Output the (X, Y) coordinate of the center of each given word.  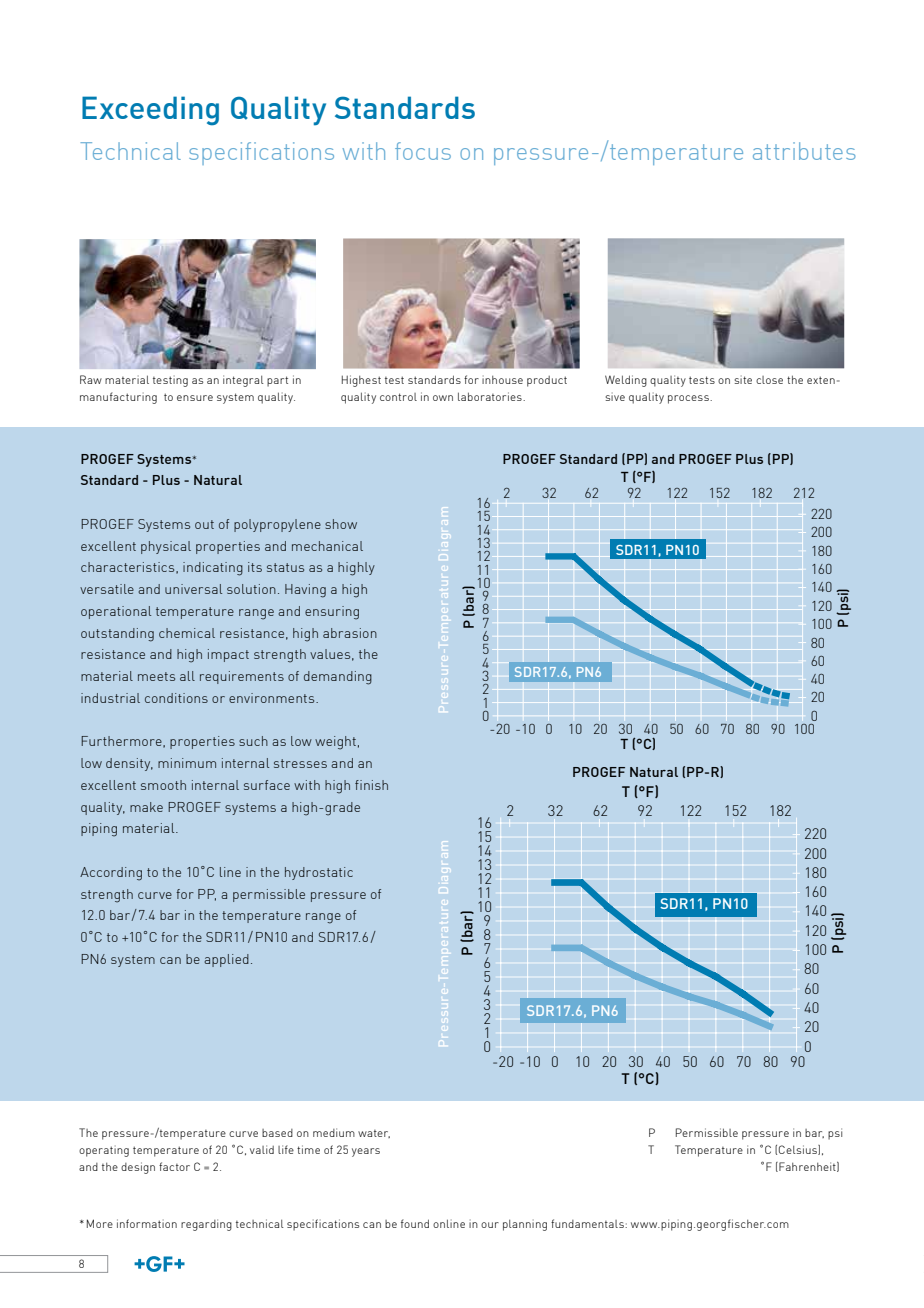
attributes (804, 151)
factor (174, 1166)
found (415, 1223)
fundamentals (588, 1223)
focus (423, 151)
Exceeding (150, 111)
